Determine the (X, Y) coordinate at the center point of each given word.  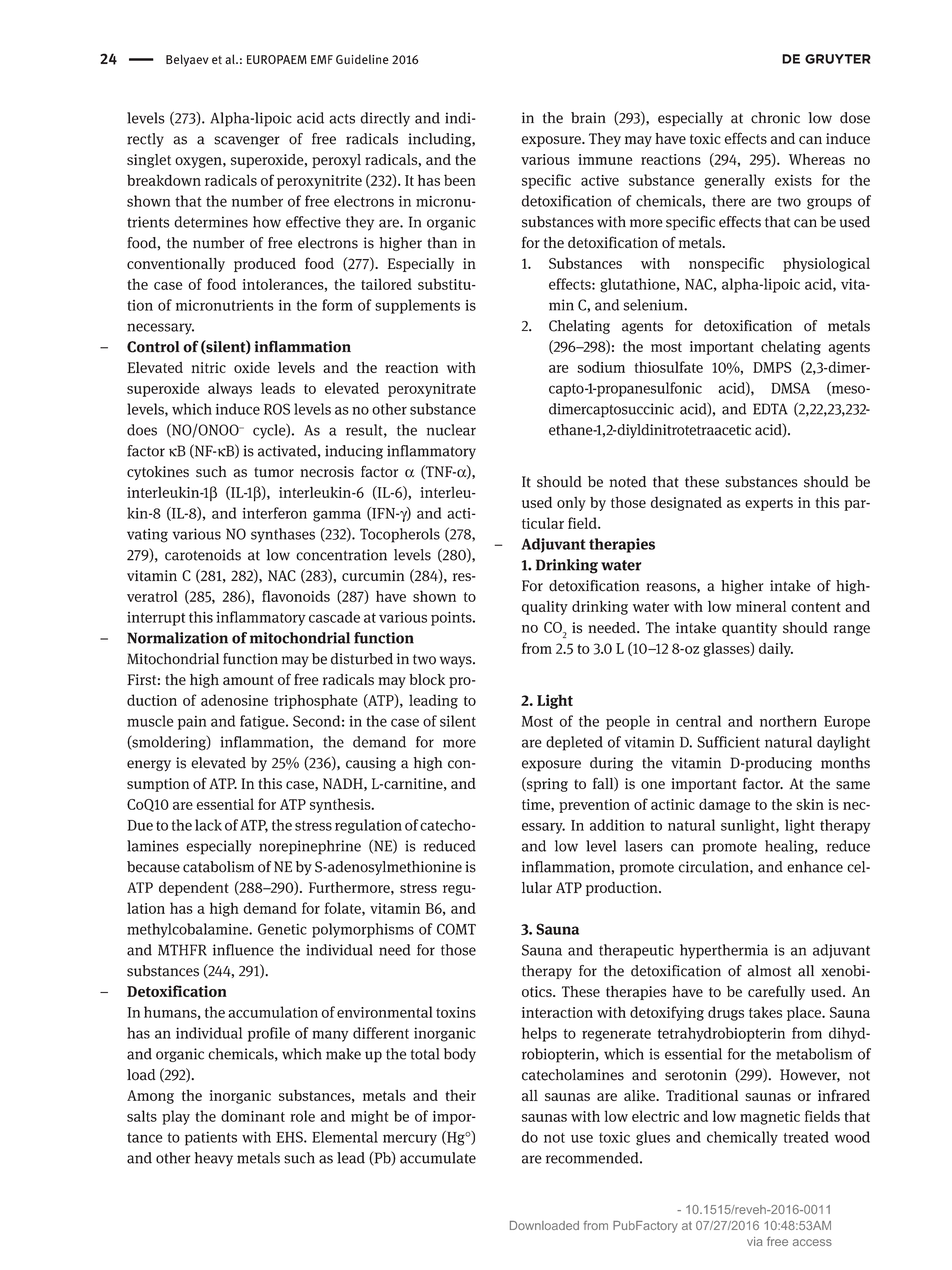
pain (192, 723)
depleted (574, 743)
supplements (417, 306)
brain (588, 118)
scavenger (247, 141)
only (571, 504)
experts (769, 504)
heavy (213, 1159)
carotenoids (203, 555)
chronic (775, 118)
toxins (456, 1012)
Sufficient (728, 742)
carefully (776, 992)
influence (243, 950)
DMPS (772, 367)
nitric (208, 367)
